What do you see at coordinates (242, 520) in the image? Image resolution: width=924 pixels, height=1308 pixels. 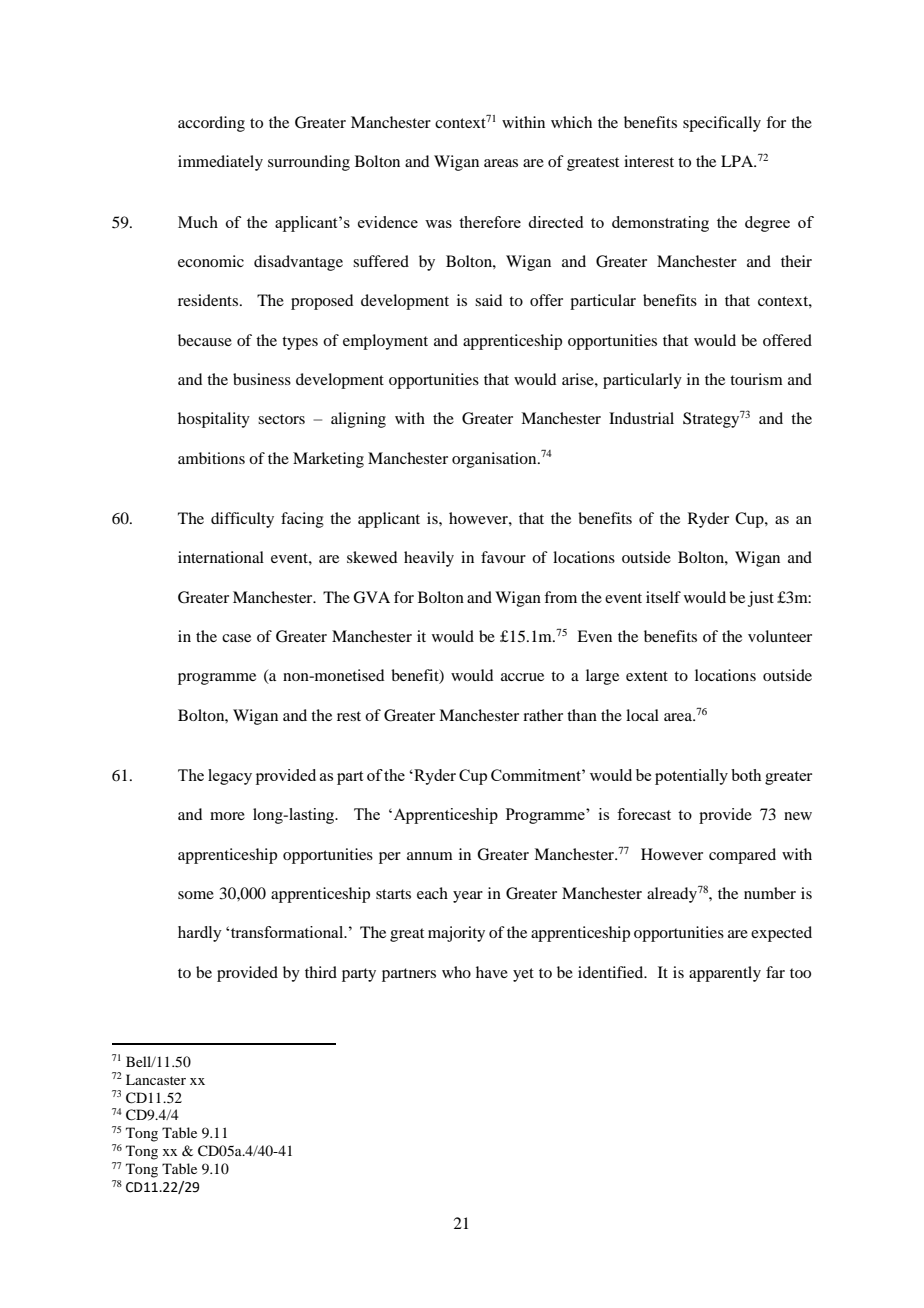 I see `difficulty` at bounding box center [242, 520].
